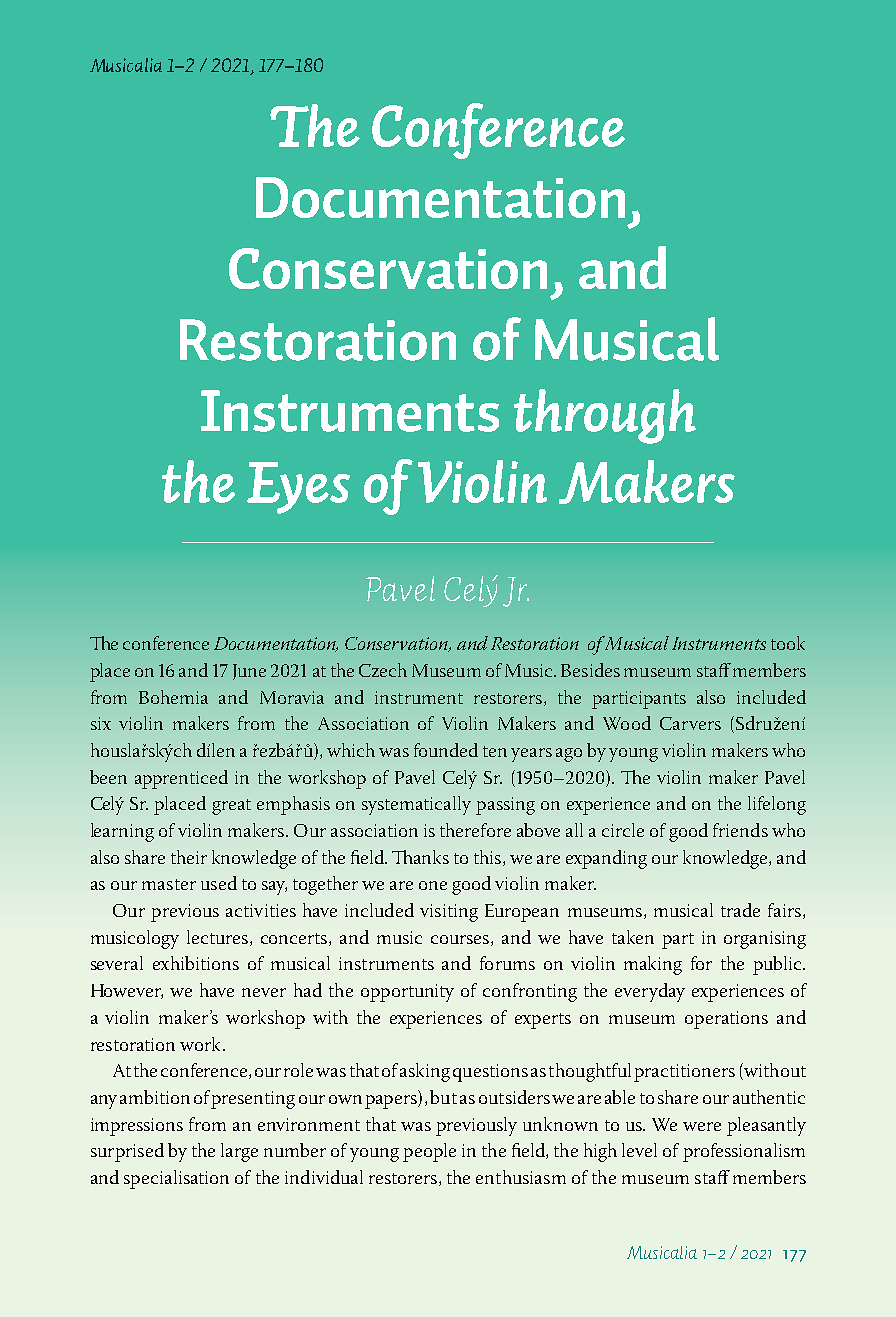  Describe the element at coordinates (383, 670) in the image. I see `Czech` at that location.
